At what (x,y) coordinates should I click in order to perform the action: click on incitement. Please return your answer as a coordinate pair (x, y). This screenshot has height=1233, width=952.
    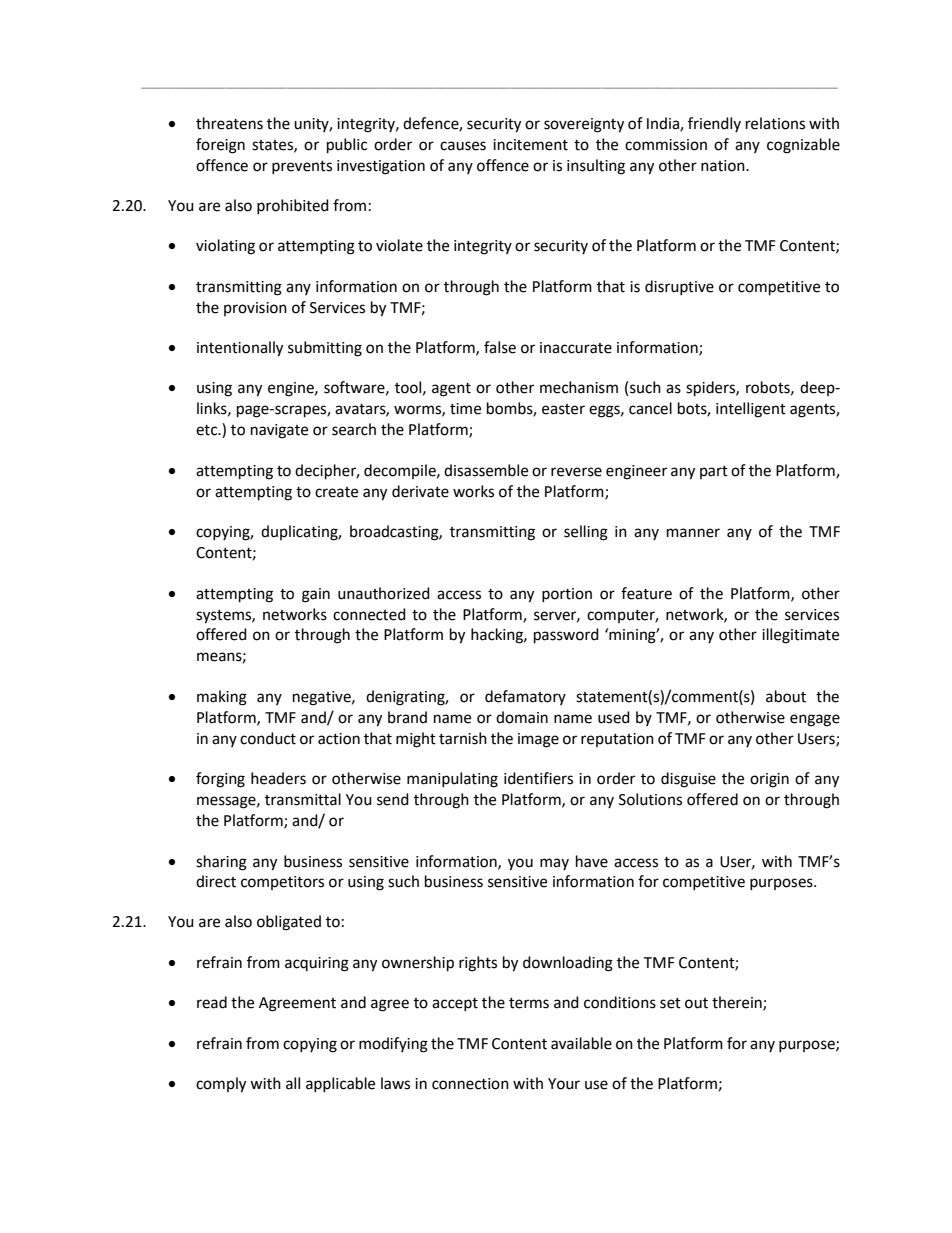
    Looking at the image, I should click on (530, 145).
